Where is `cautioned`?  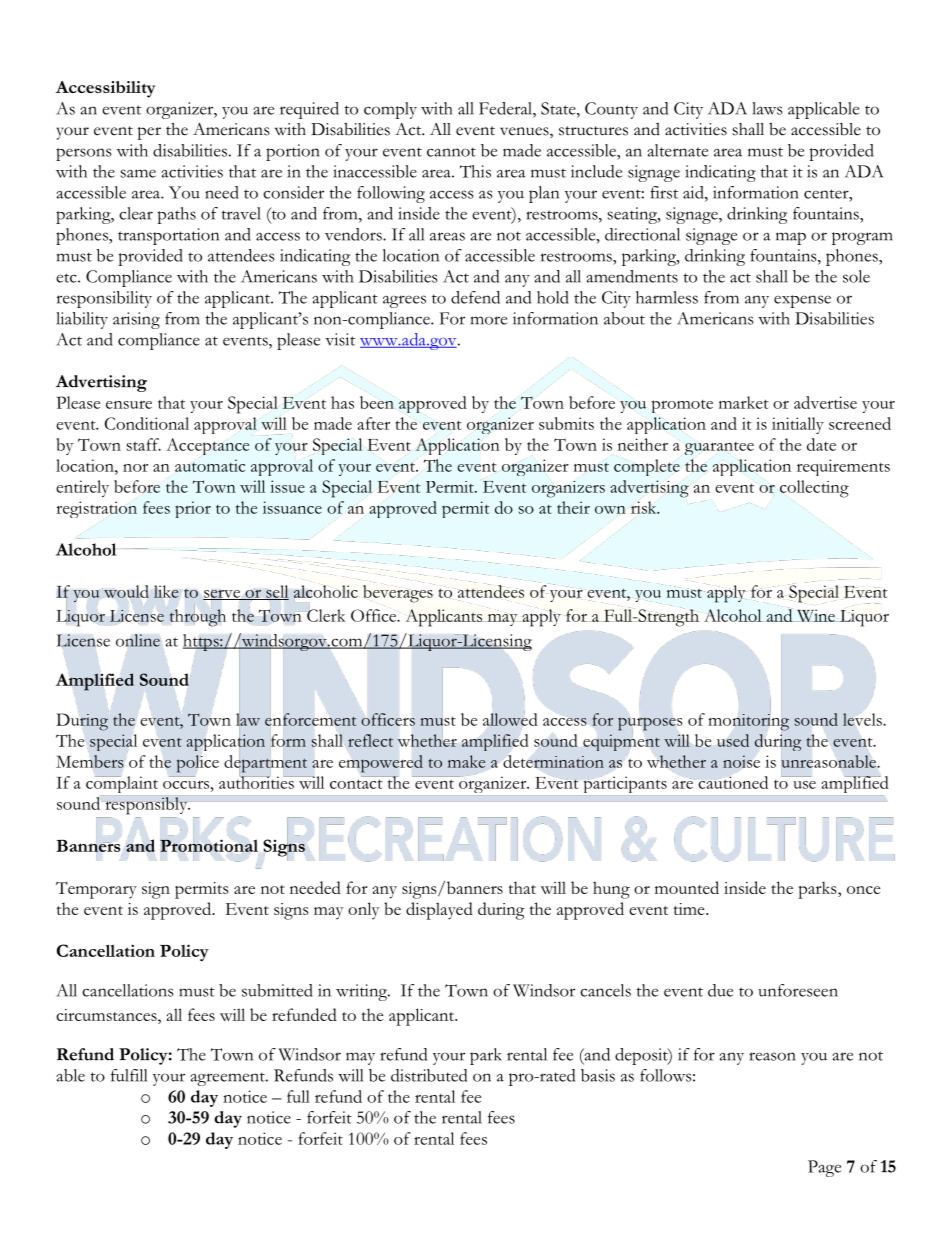
cautioned is located at coordinates (733, 782).
